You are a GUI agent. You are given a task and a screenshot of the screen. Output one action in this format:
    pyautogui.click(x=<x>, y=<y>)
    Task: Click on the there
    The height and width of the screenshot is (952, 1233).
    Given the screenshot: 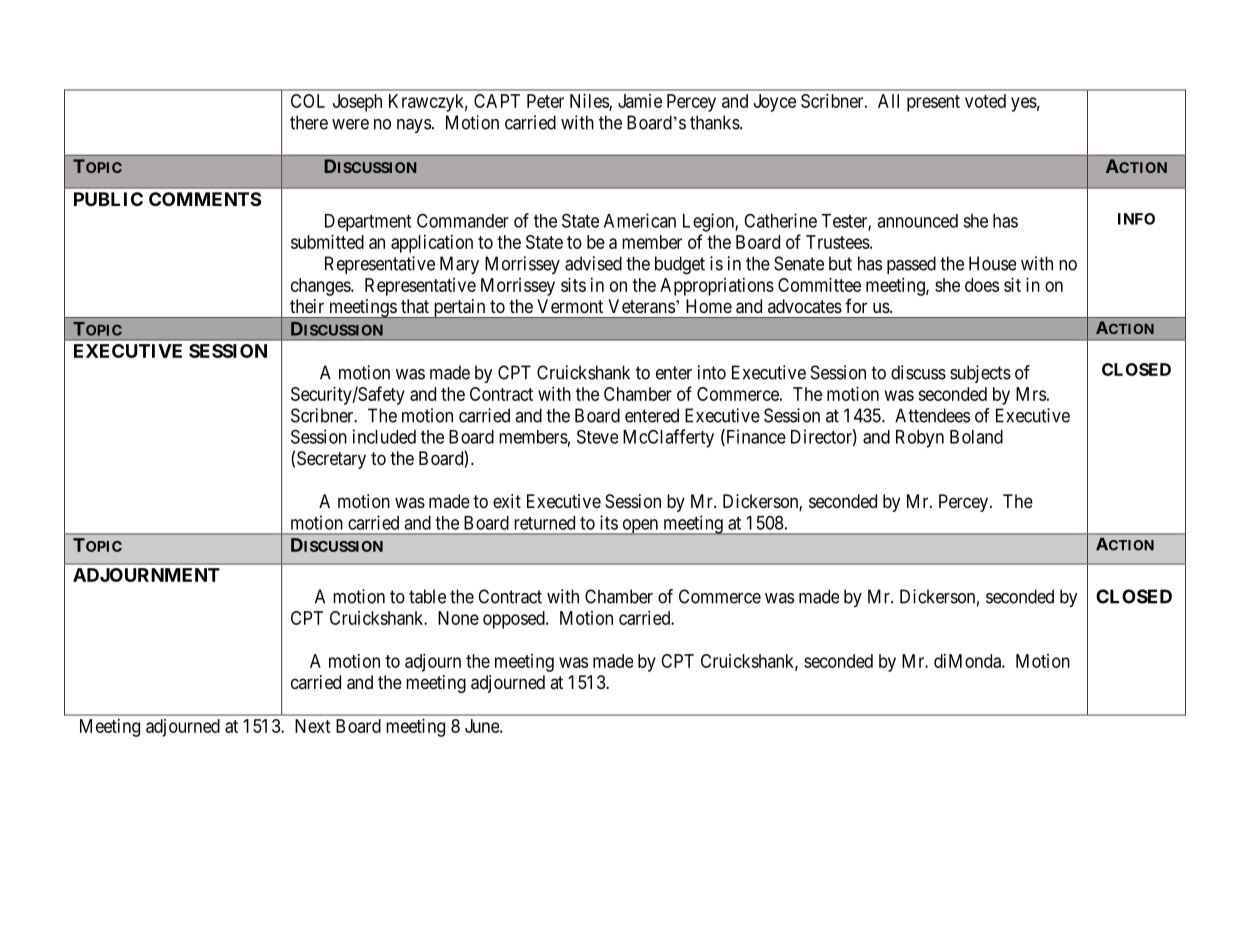 What is the action you would take?
    pyautogui.click(x=309, y=122)
